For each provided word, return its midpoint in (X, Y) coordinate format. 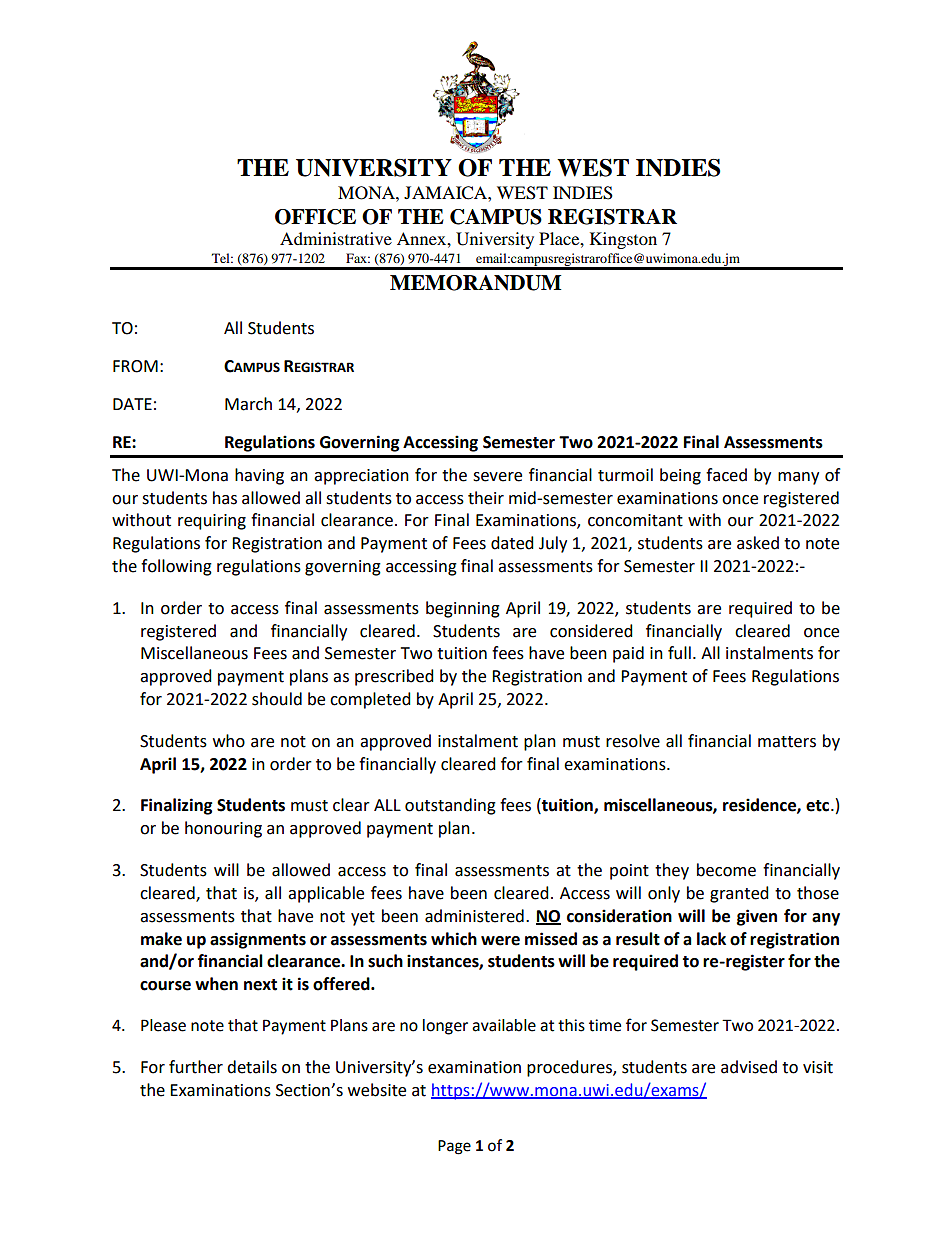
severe (497, 477)
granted (739, 894)
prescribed (394, 677)
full (679, 653)
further (196, 1067)
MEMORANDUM (475, 283)
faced (726, 475)
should (277, 699)
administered (474, 916)
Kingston (623, 240)
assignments (258, 940)
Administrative (336, 238)
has (225, 498)
